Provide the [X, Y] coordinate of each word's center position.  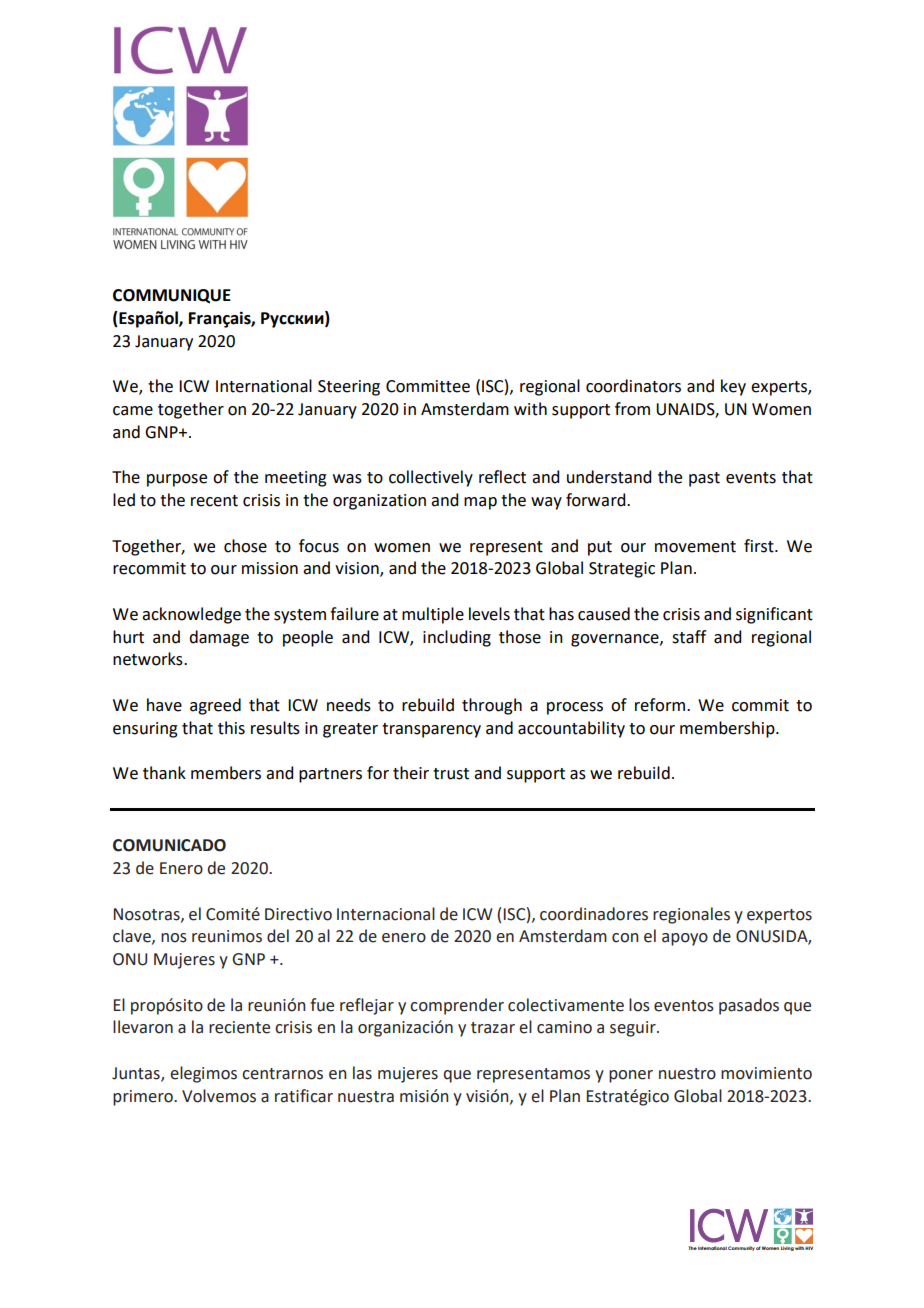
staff [689, 637]
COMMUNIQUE [172, 296]
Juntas [137, 1074]
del [278, 936]
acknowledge [191, 615]
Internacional [386, 914]
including [457, 638]
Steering [349, 388]
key [733, 387]
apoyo [685, 939]
